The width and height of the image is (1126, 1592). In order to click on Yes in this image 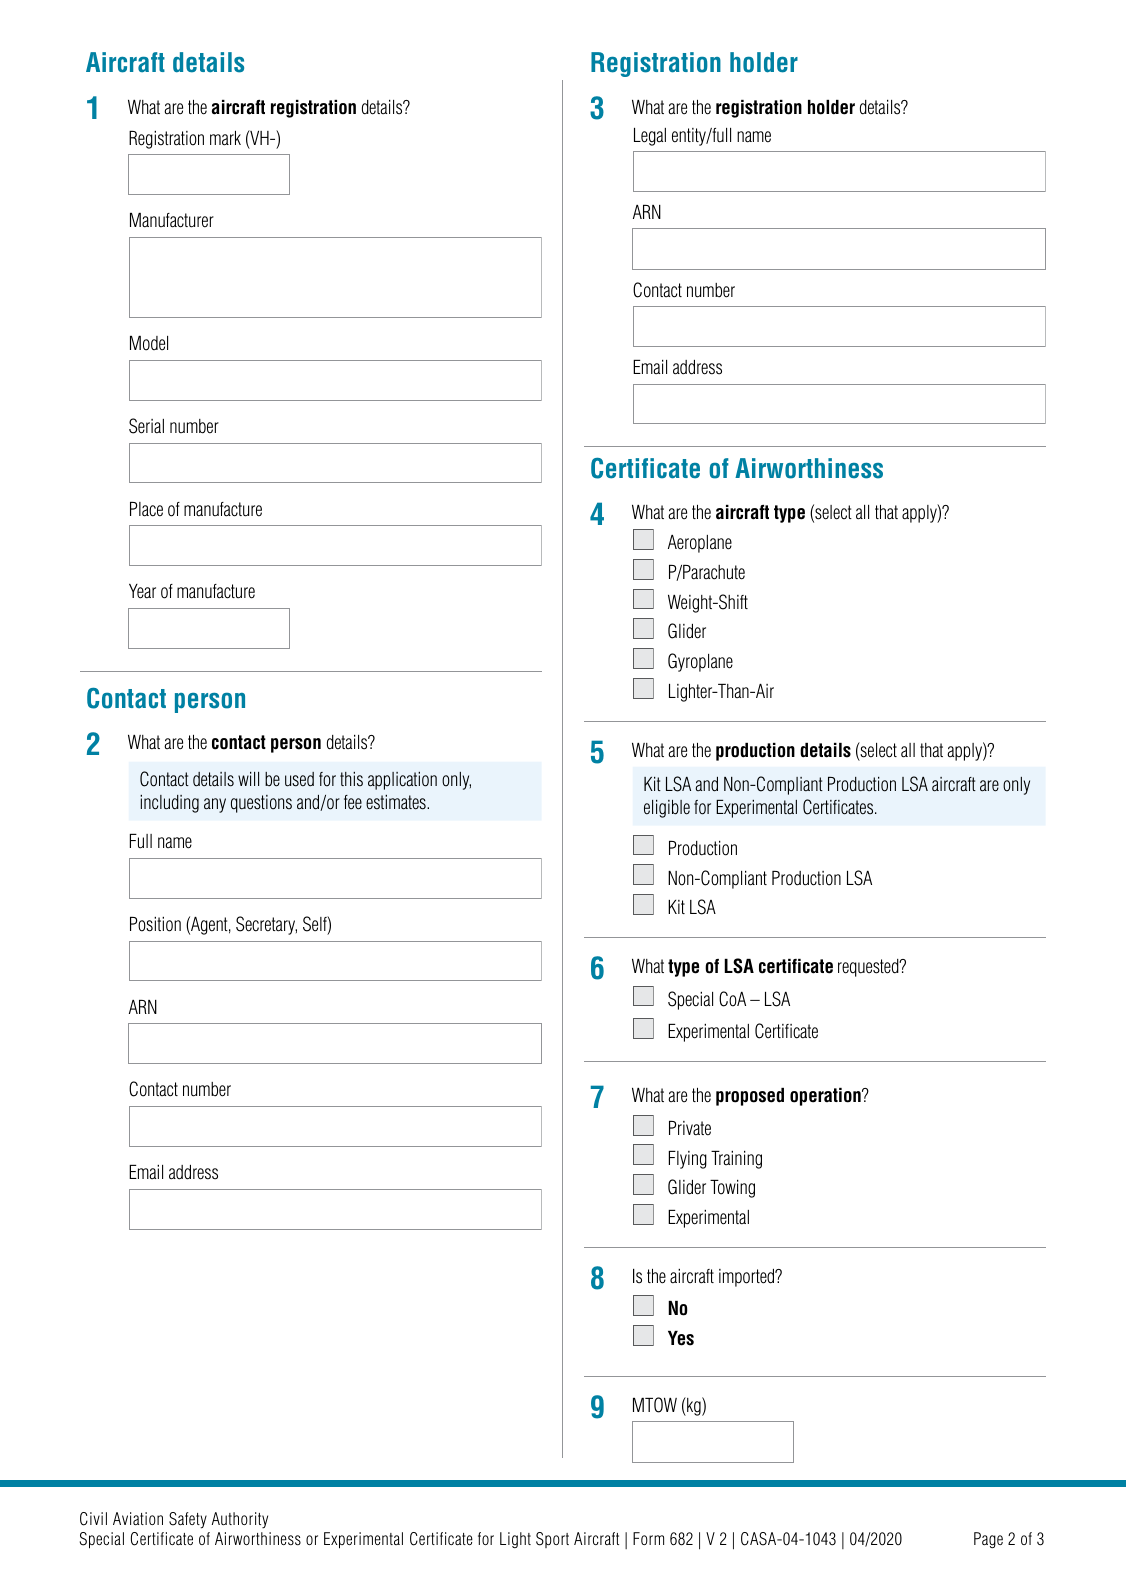, I will do `click(681, 1338)`.
